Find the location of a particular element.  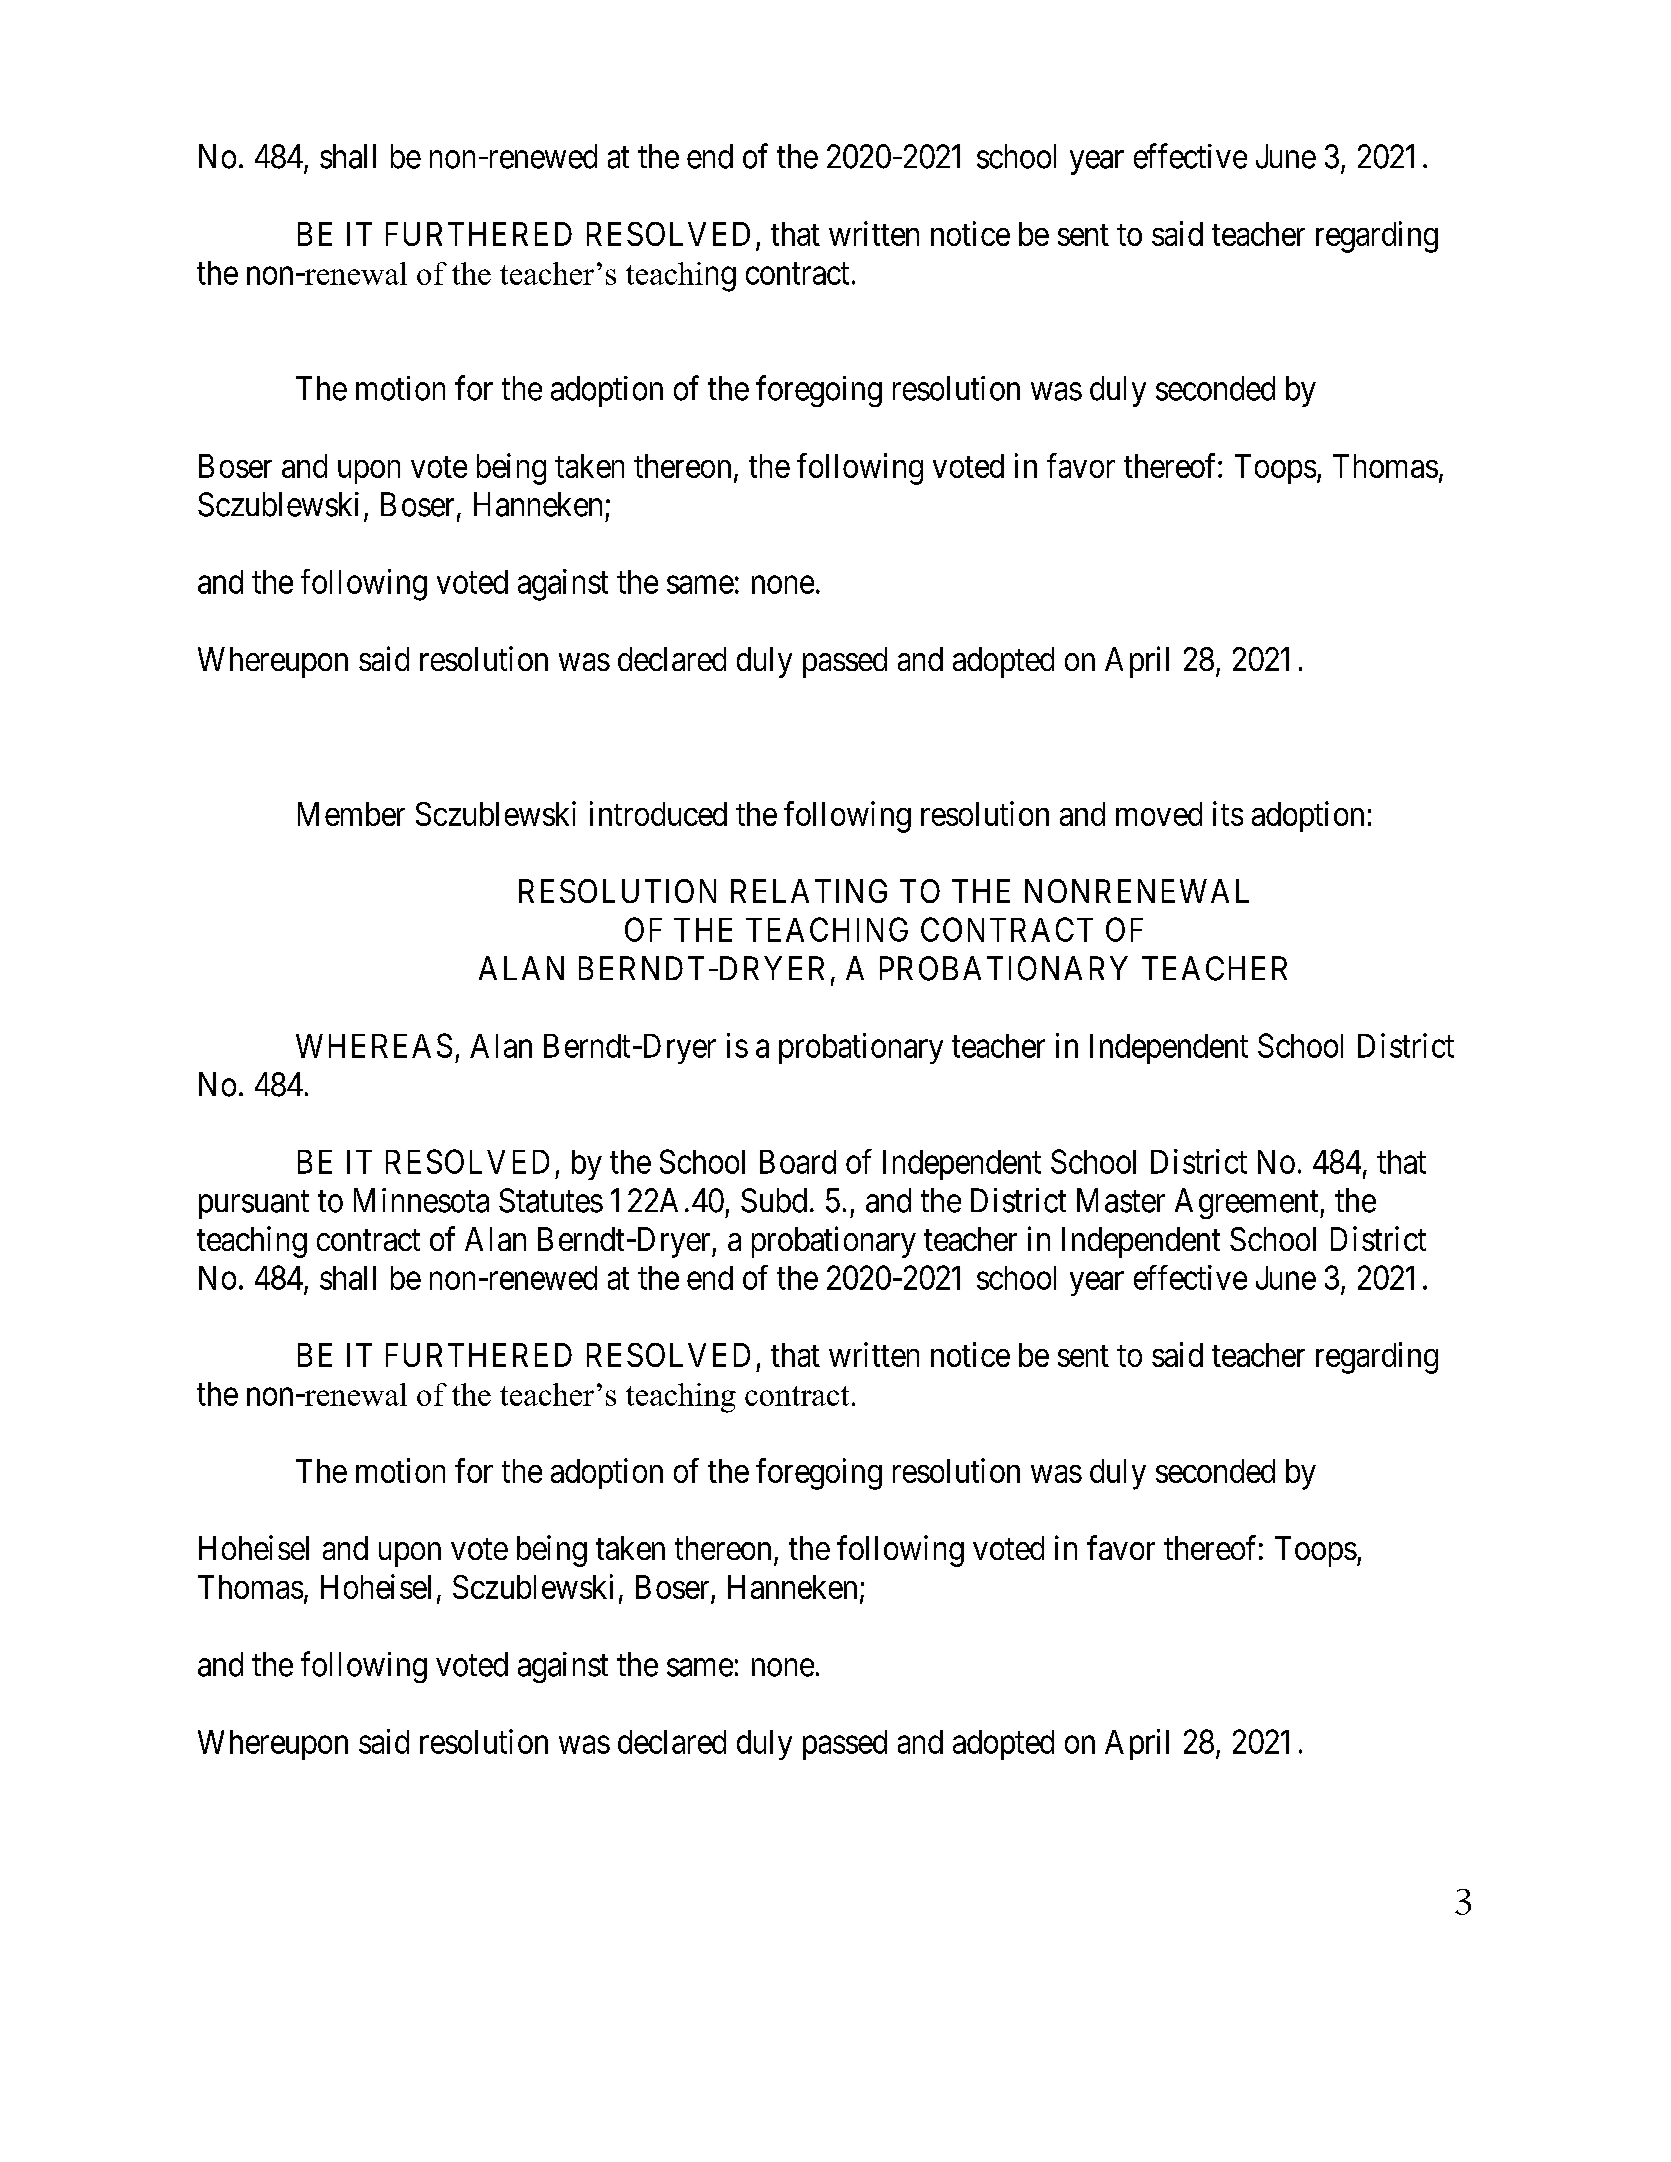

moved is located at coordinates (1159, 814).
